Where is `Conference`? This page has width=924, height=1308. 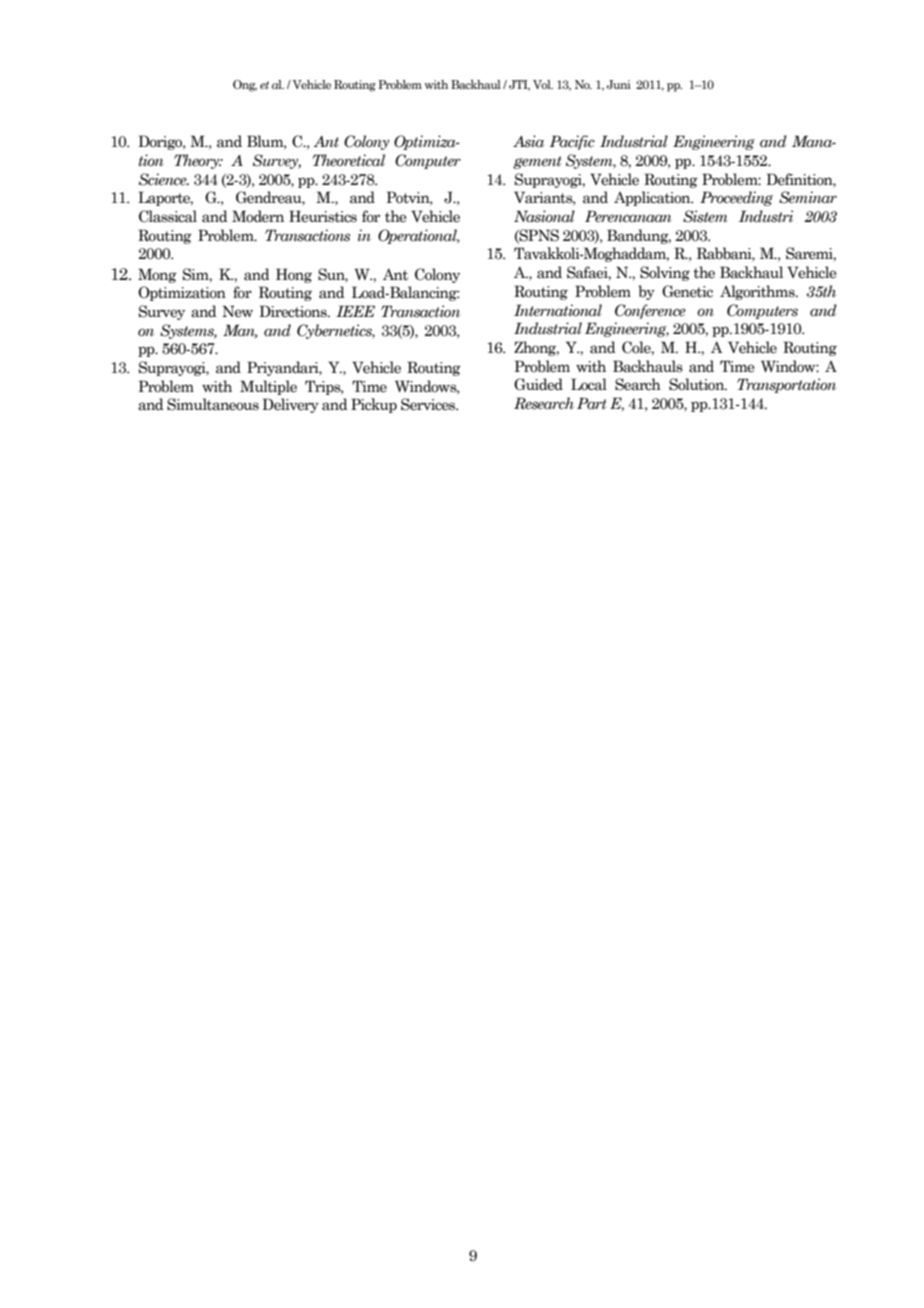 Conference is located at coordinates (650, 311).
